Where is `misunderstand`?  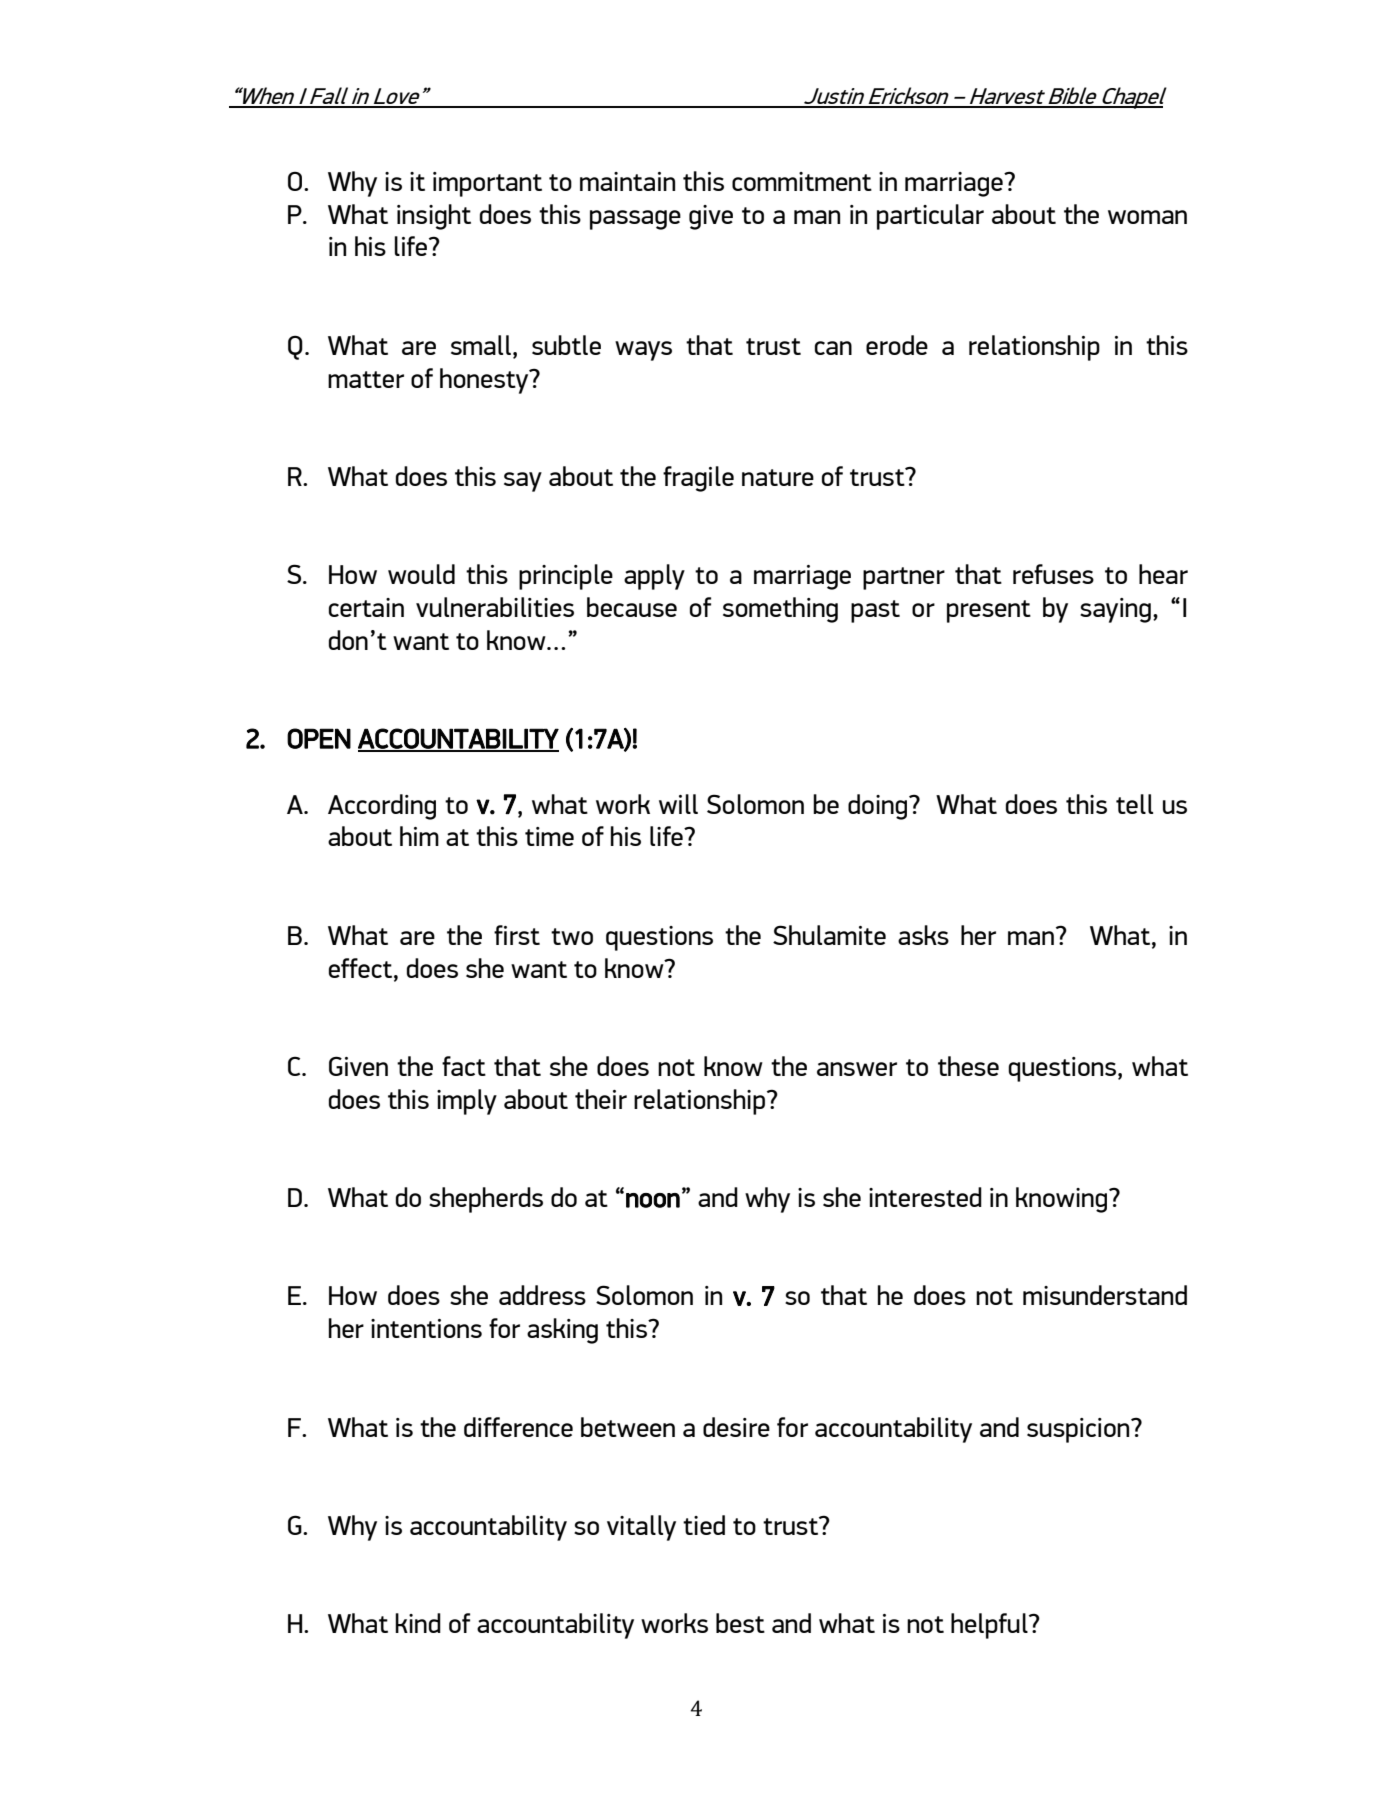
misunderstand is located at coordinates (1105, 1295).
